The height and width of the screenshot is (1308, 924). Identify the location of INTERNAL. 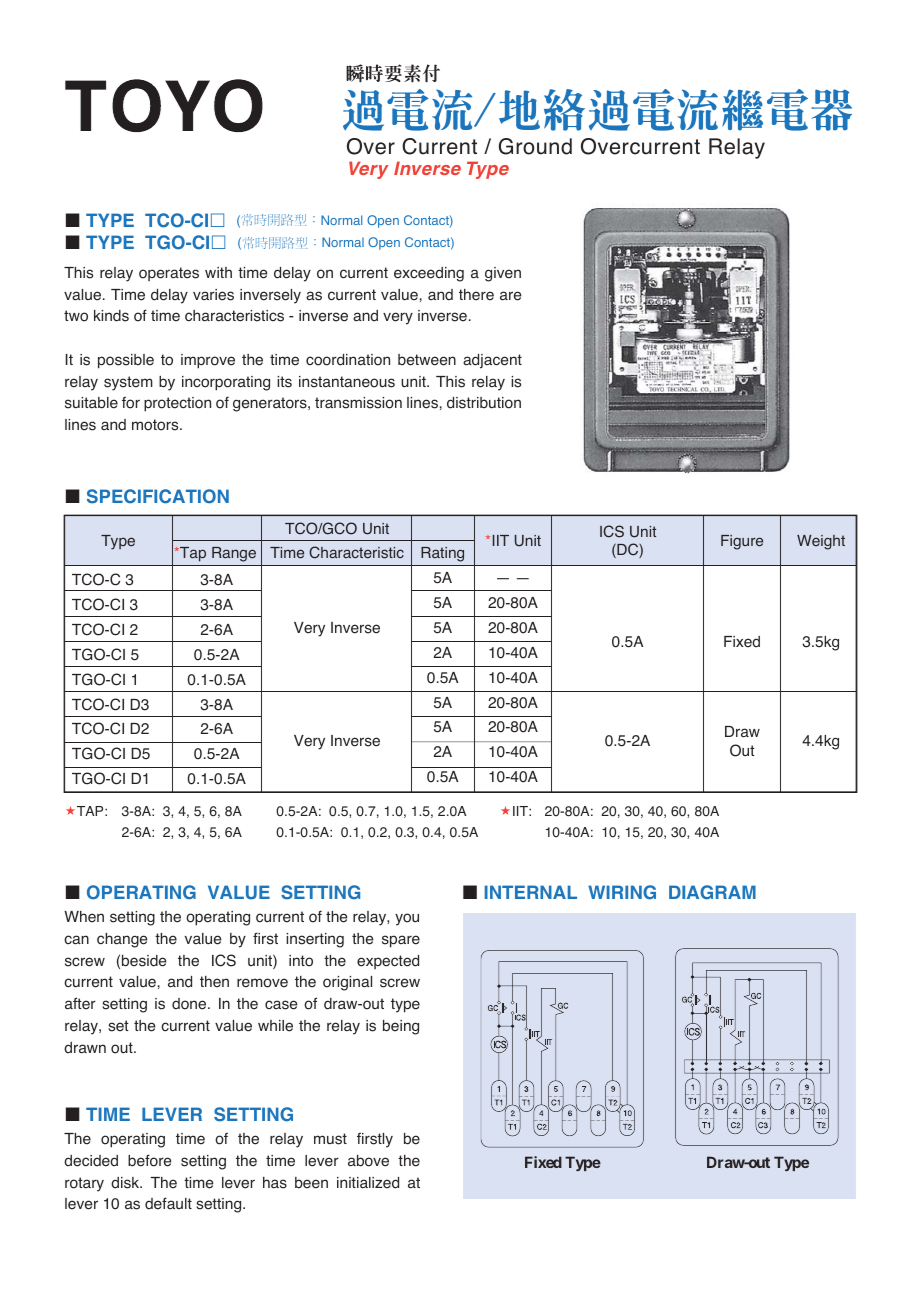
(531, 892).
